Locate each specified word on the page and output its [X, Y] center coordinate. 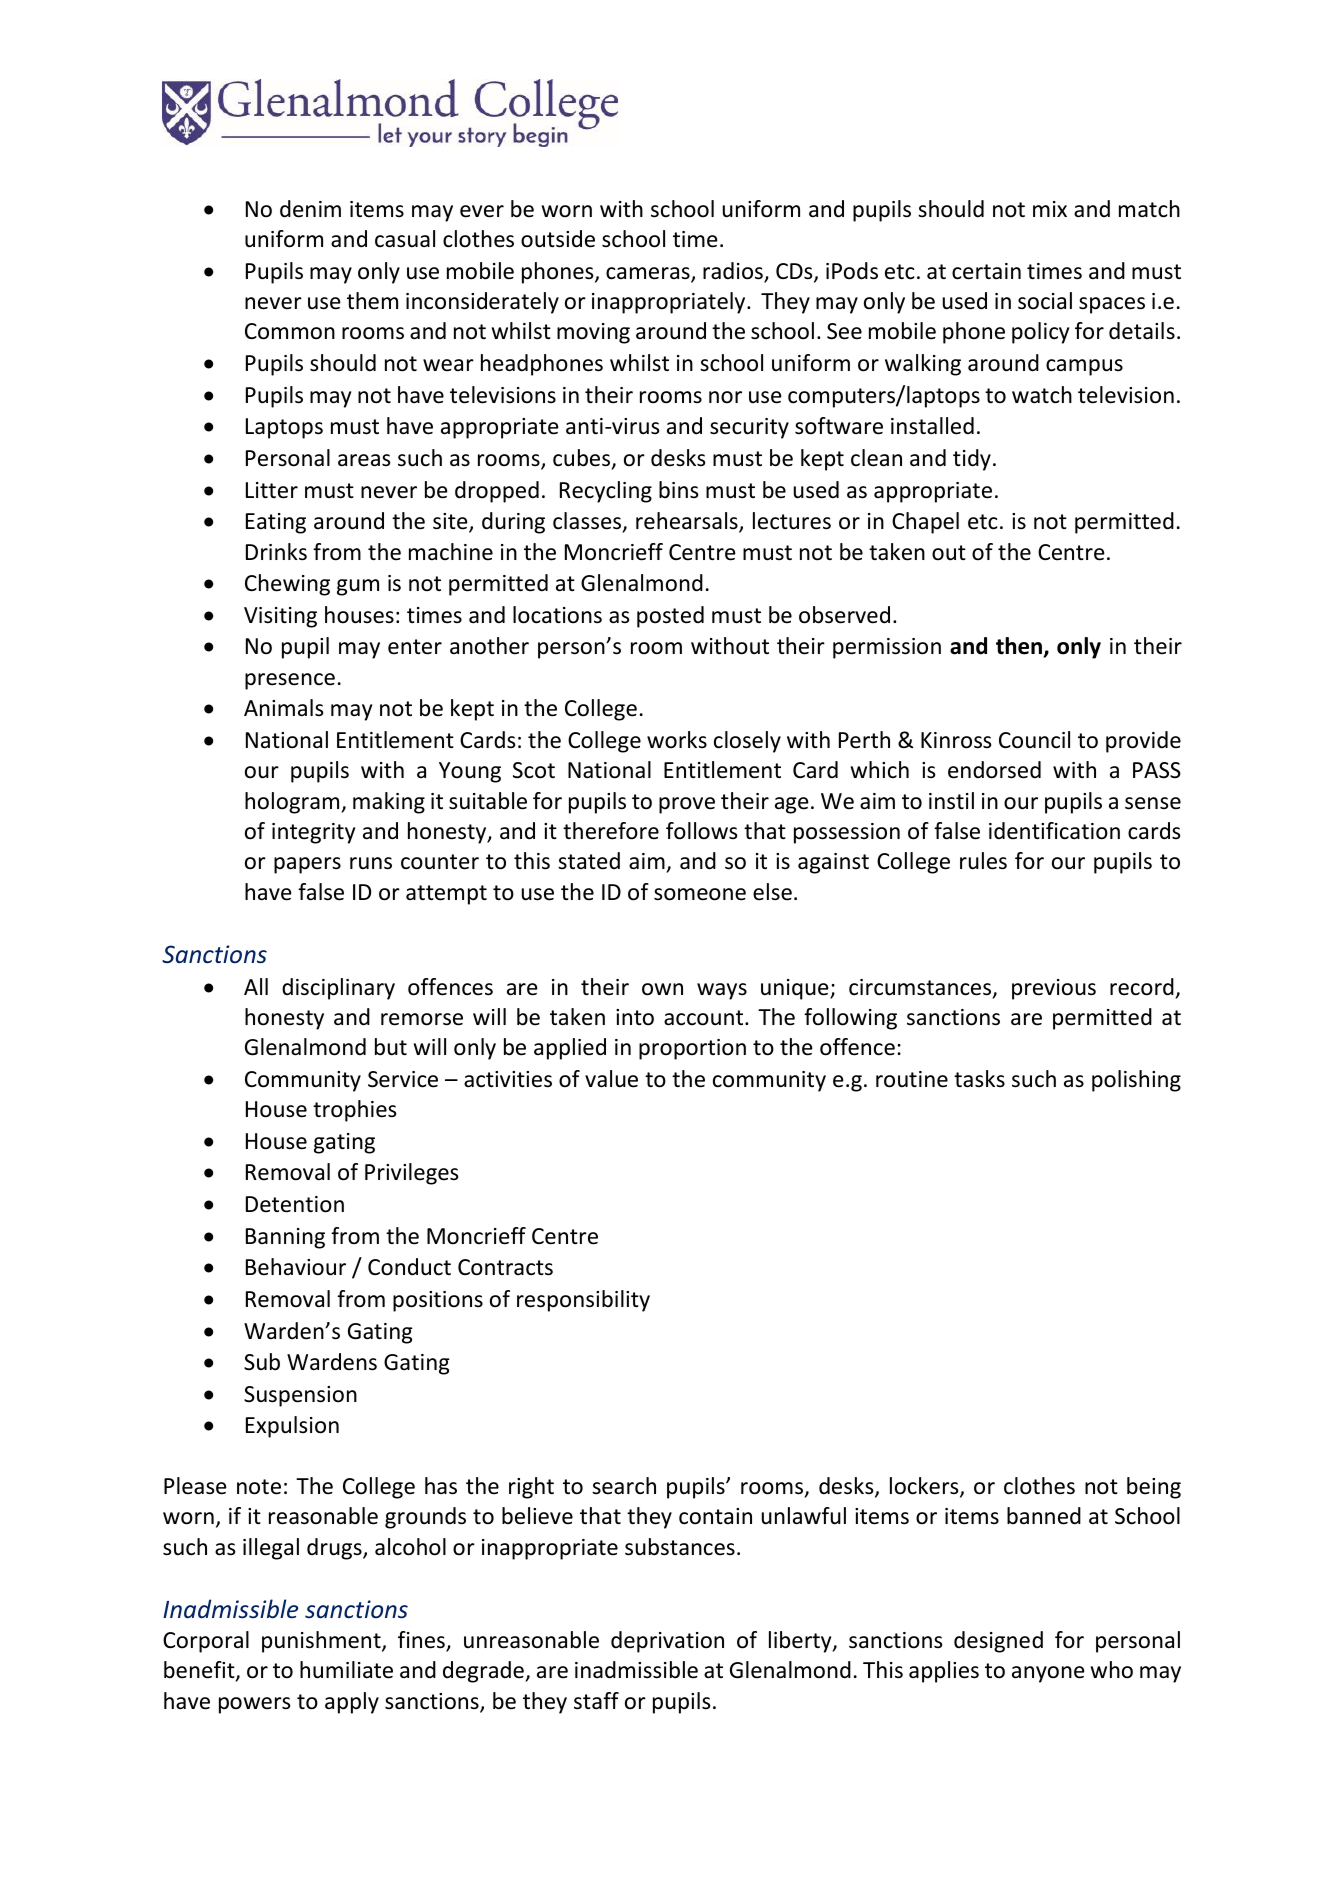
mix [1050, 209]
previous [1054, 989]
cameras [649, 274]
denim [310, 209]
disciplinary [338, 989]
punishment [322, 1642]
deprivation [667, 1642]
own [662, 989]
